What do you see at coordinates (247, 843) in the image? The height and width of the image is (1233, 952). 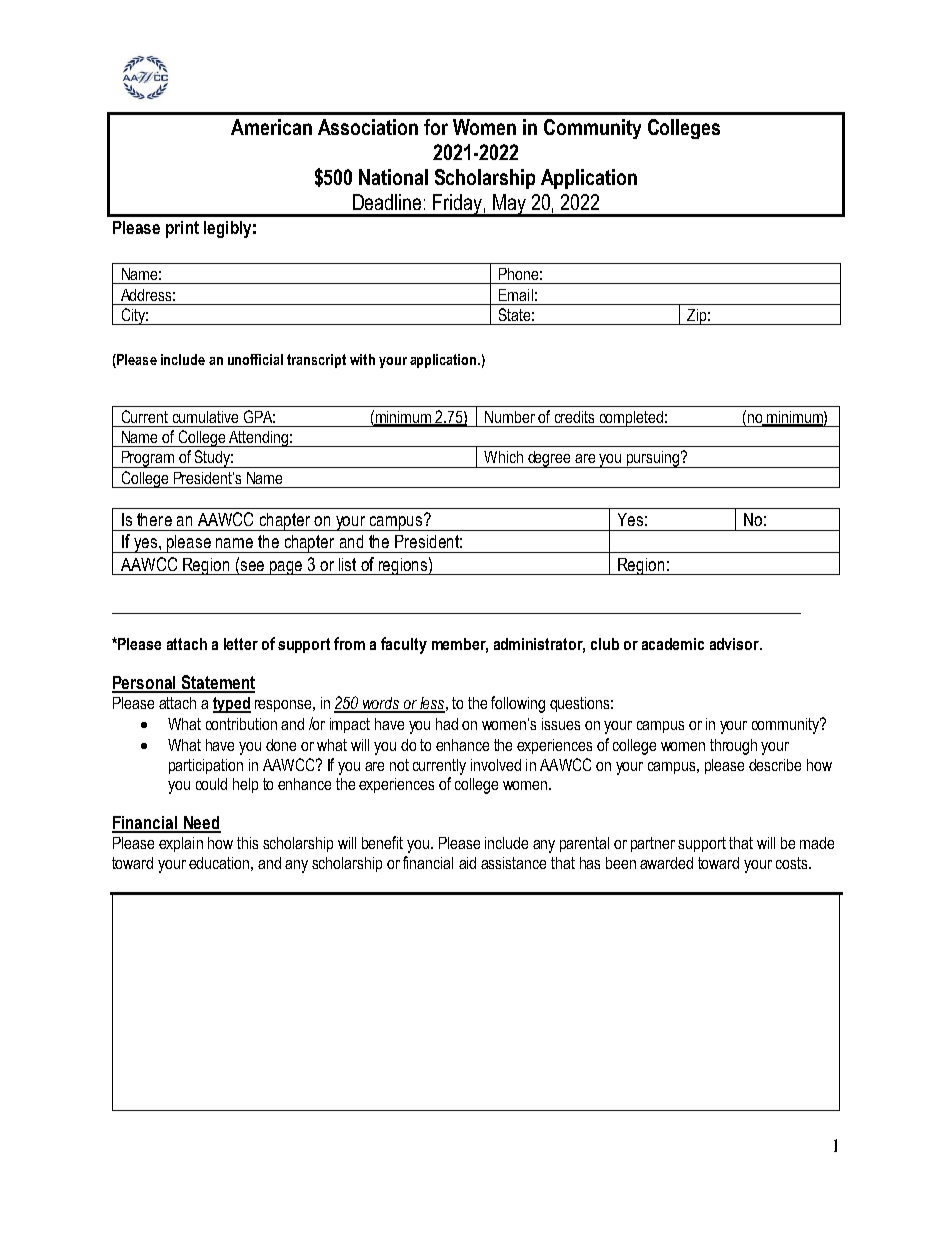 I see `this` at bounding box center [247, 843].
